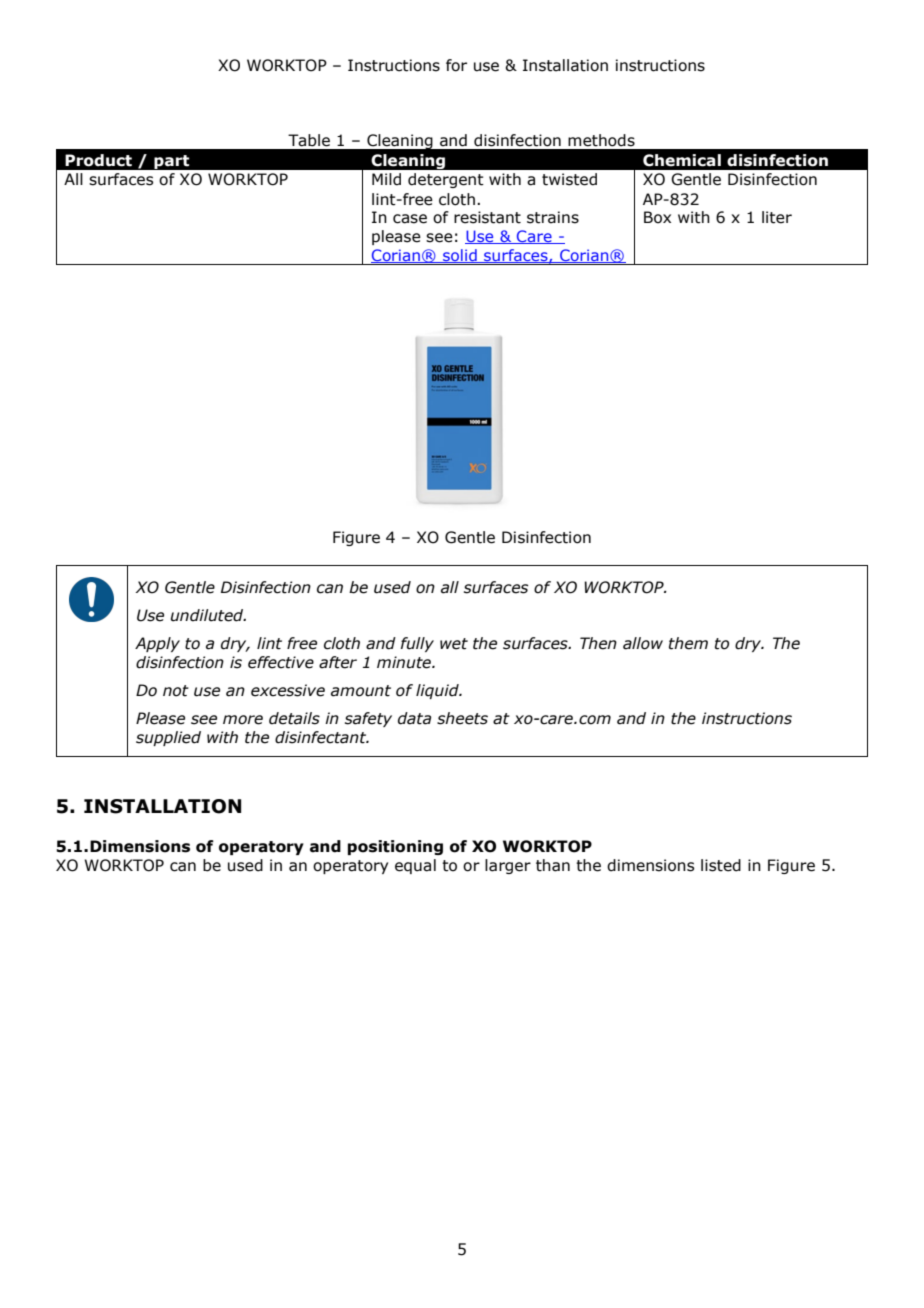 The width and height of the document is (924, 1308). What do you see at coordinates (682, 160) in the document?
I see `Chemical` at bounding box center [682, 160].
